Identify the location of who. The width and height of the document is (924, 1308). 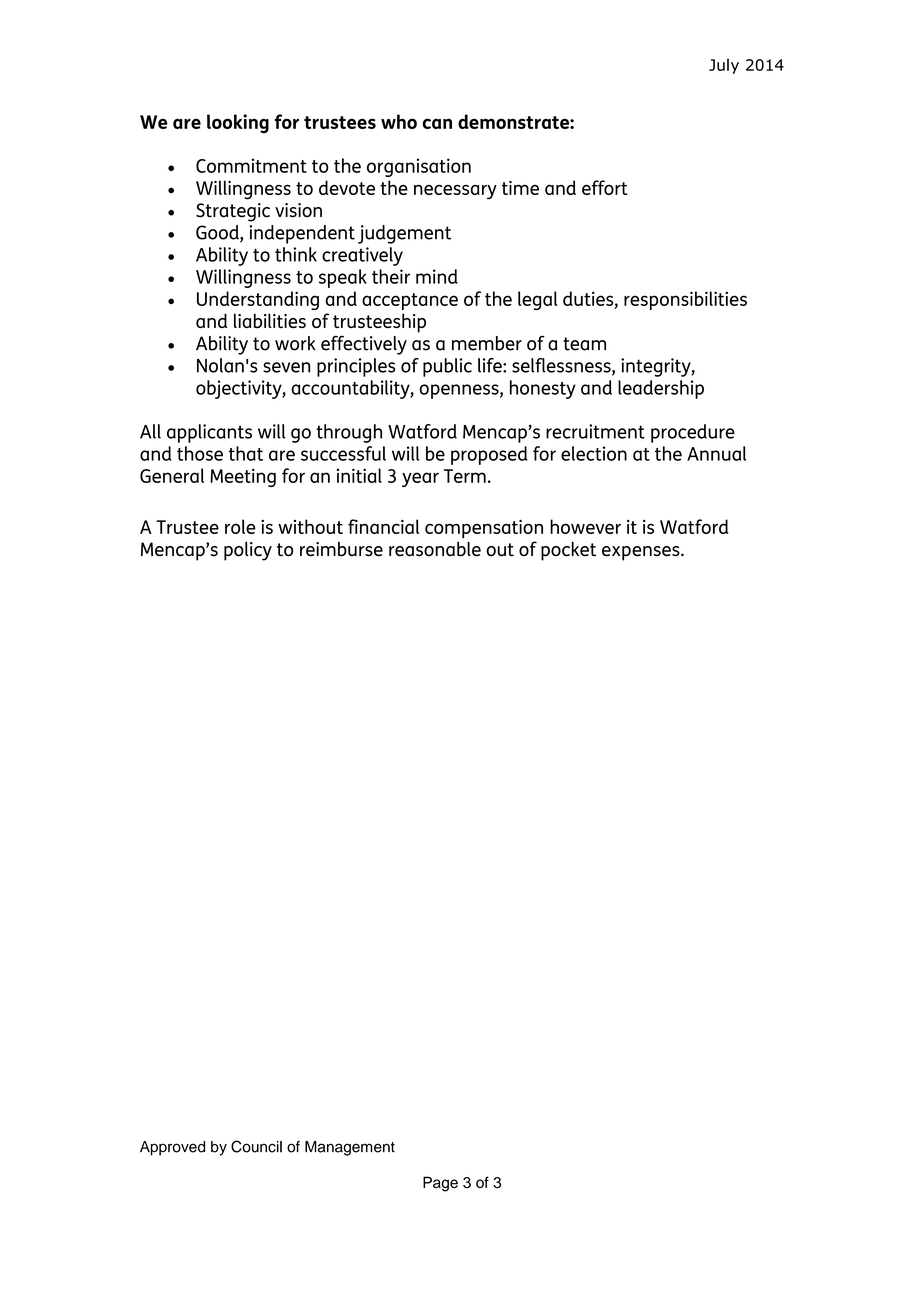
(399, 121).
